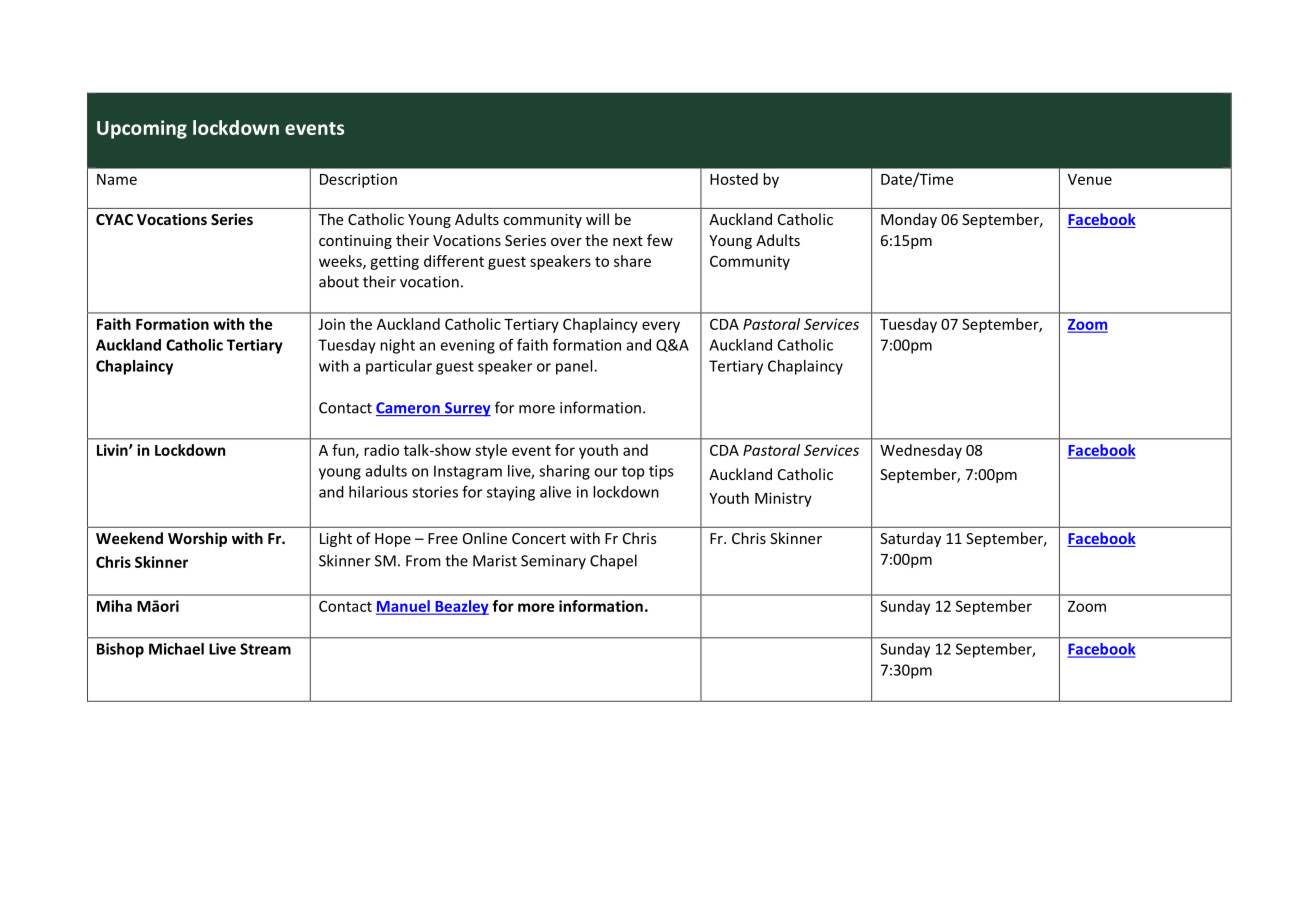 This image has width=1308, height=924. What do you see at coordinates (734, 179) in the image?
I see `Hosted` at bounding box center [734, 179].
